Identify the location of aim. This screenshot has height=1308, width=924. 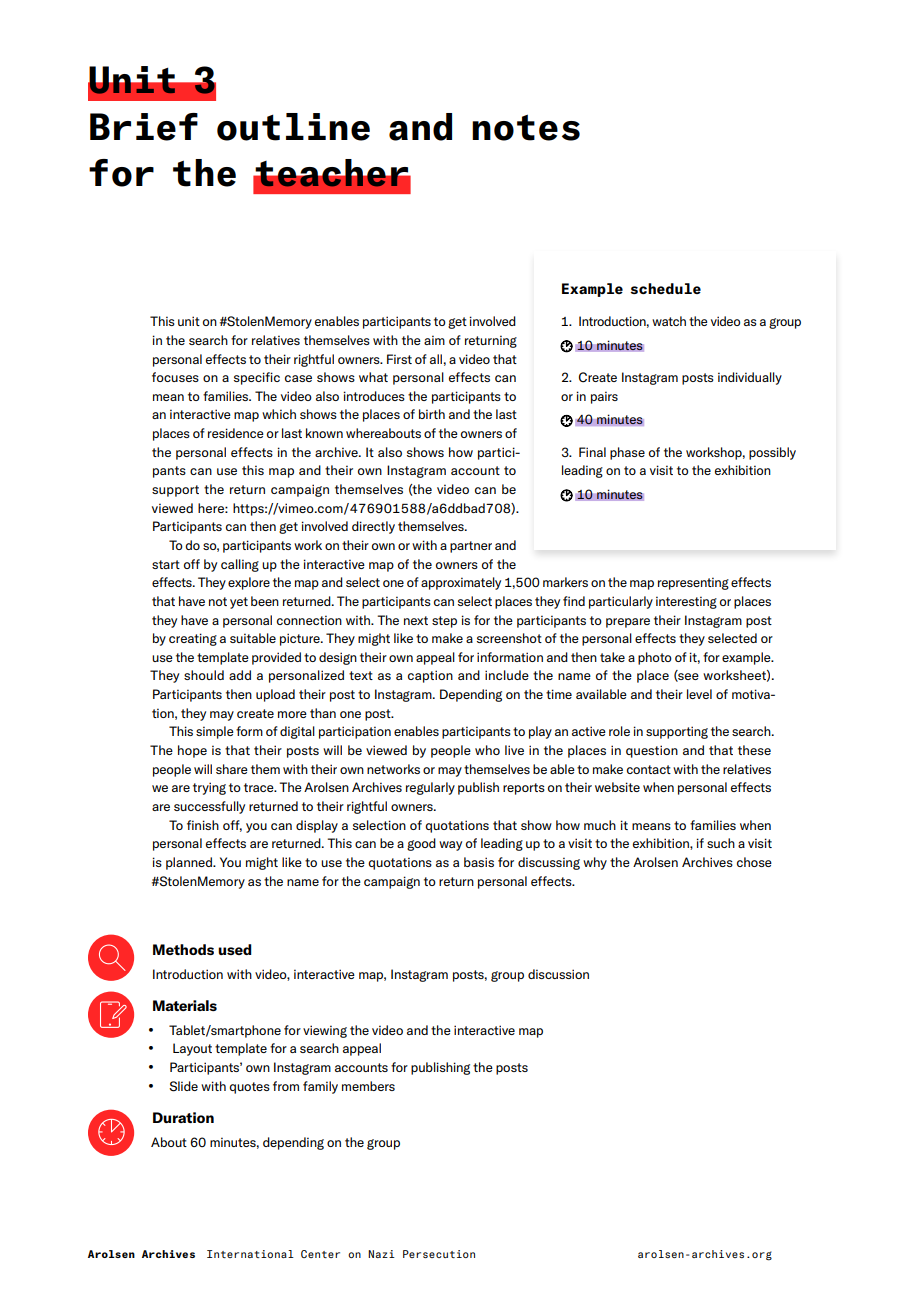
(434, 340).
